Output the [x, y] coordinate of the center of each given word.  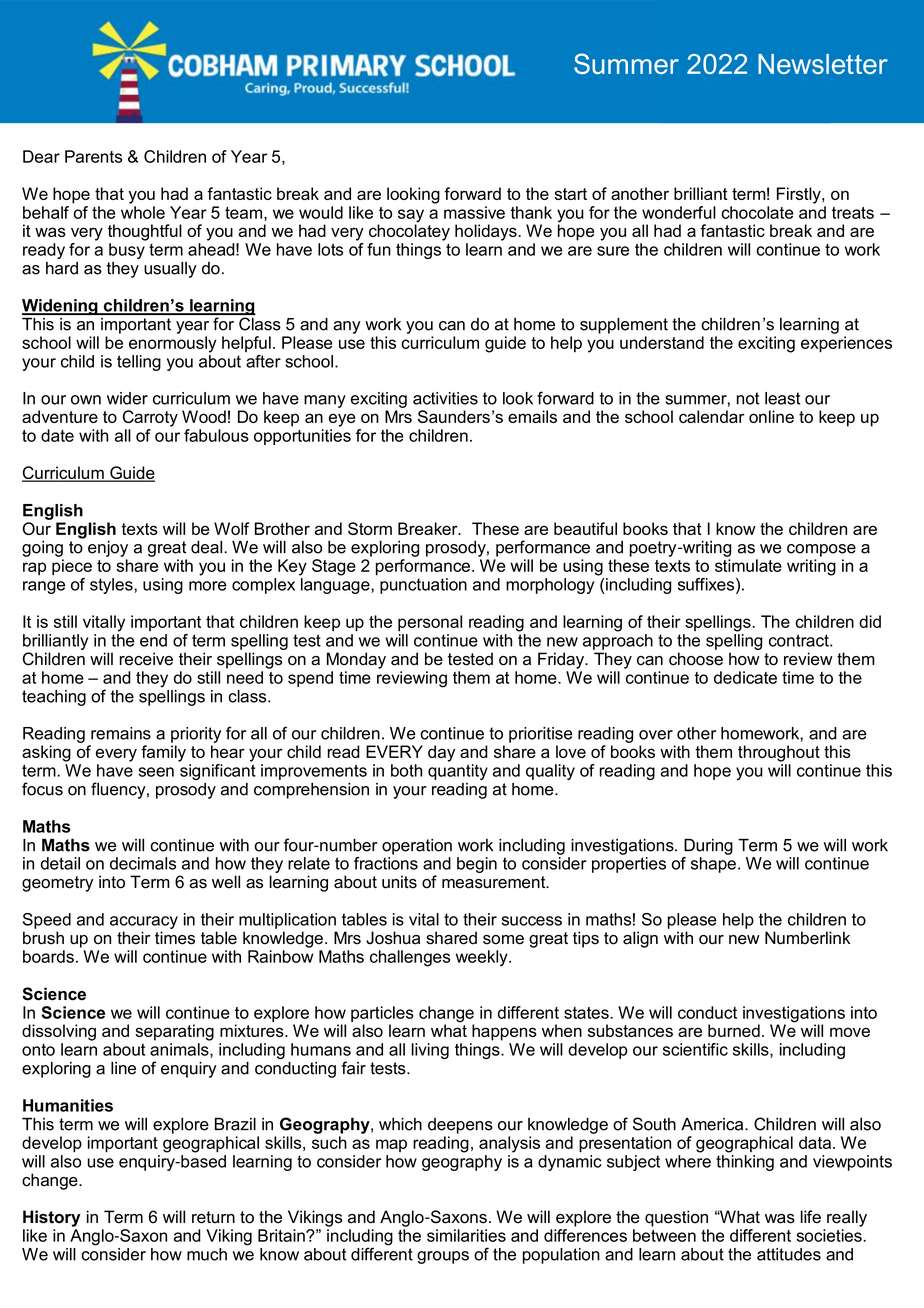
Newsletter [823, 64]
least [782, 398]
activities [445, 398]
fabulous [216, 435]
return [213, 1217]
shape [713, 863]
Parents [93, 156]
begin [477, 865]
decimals [143, 863]
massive [474, 212]
